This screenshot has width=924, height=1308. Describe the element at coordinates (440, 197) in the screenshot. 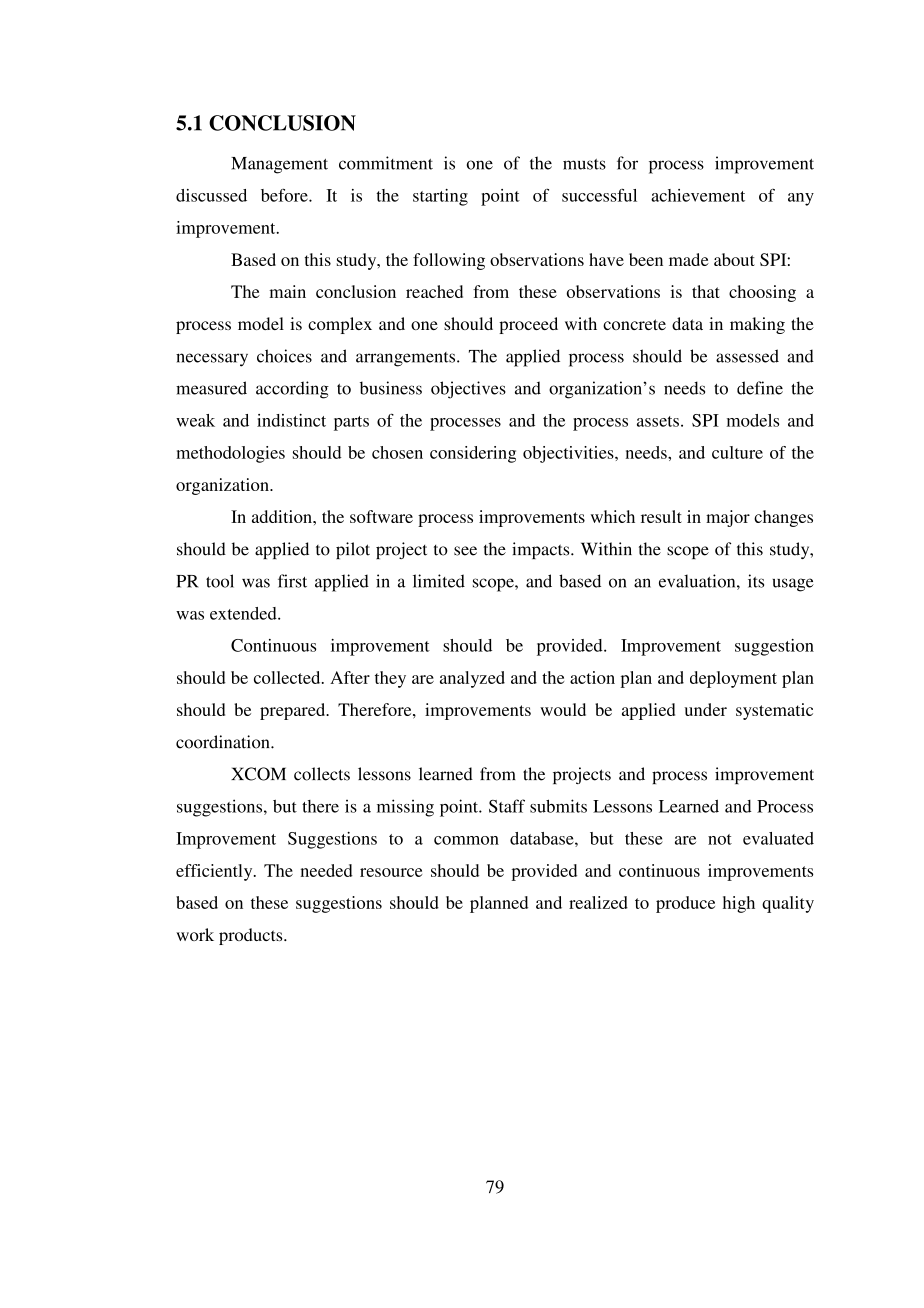

I see `starting` at that location.
